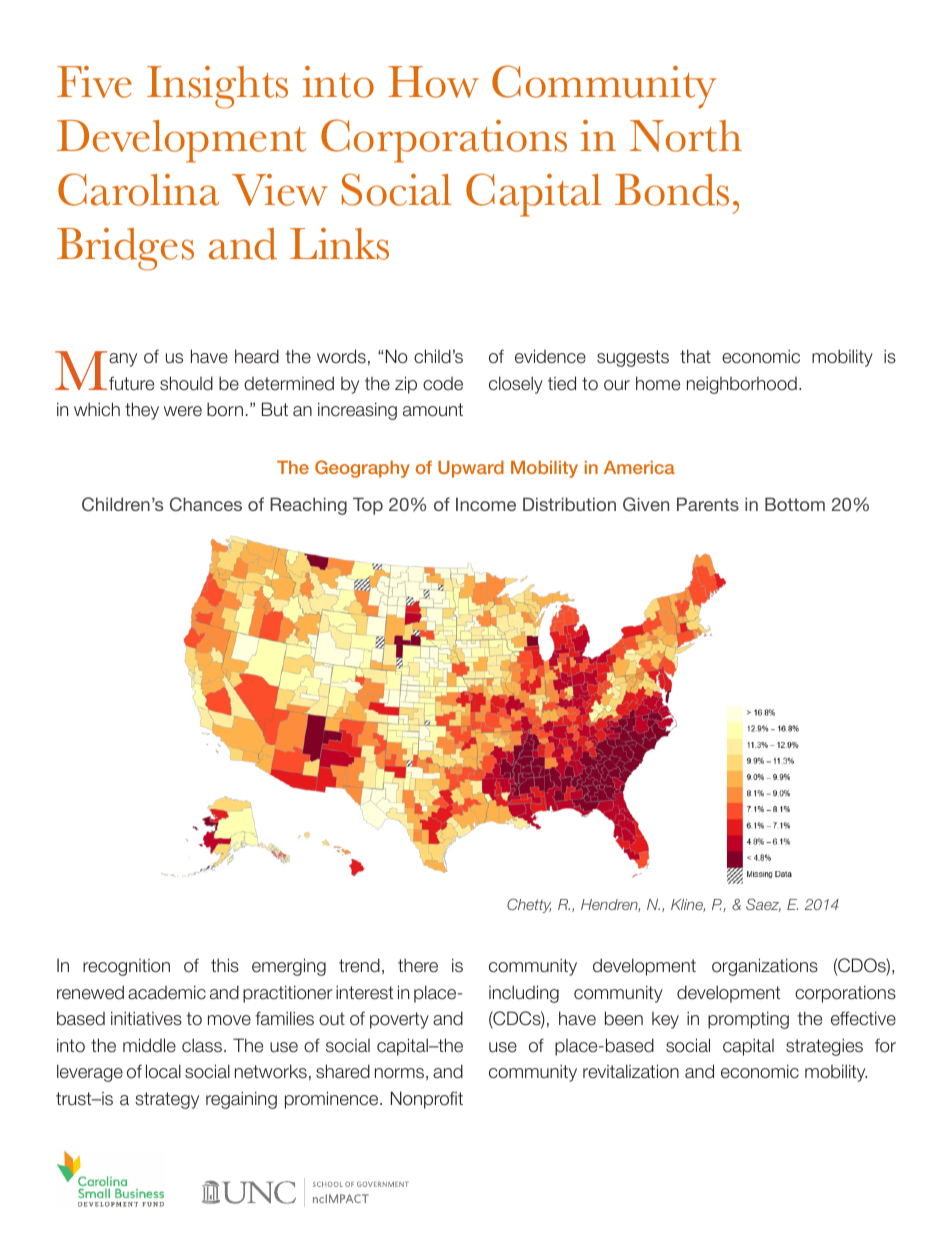  Describe the element at coordinates (206, 504) in the screenshot. I see `Chances` at that location.
